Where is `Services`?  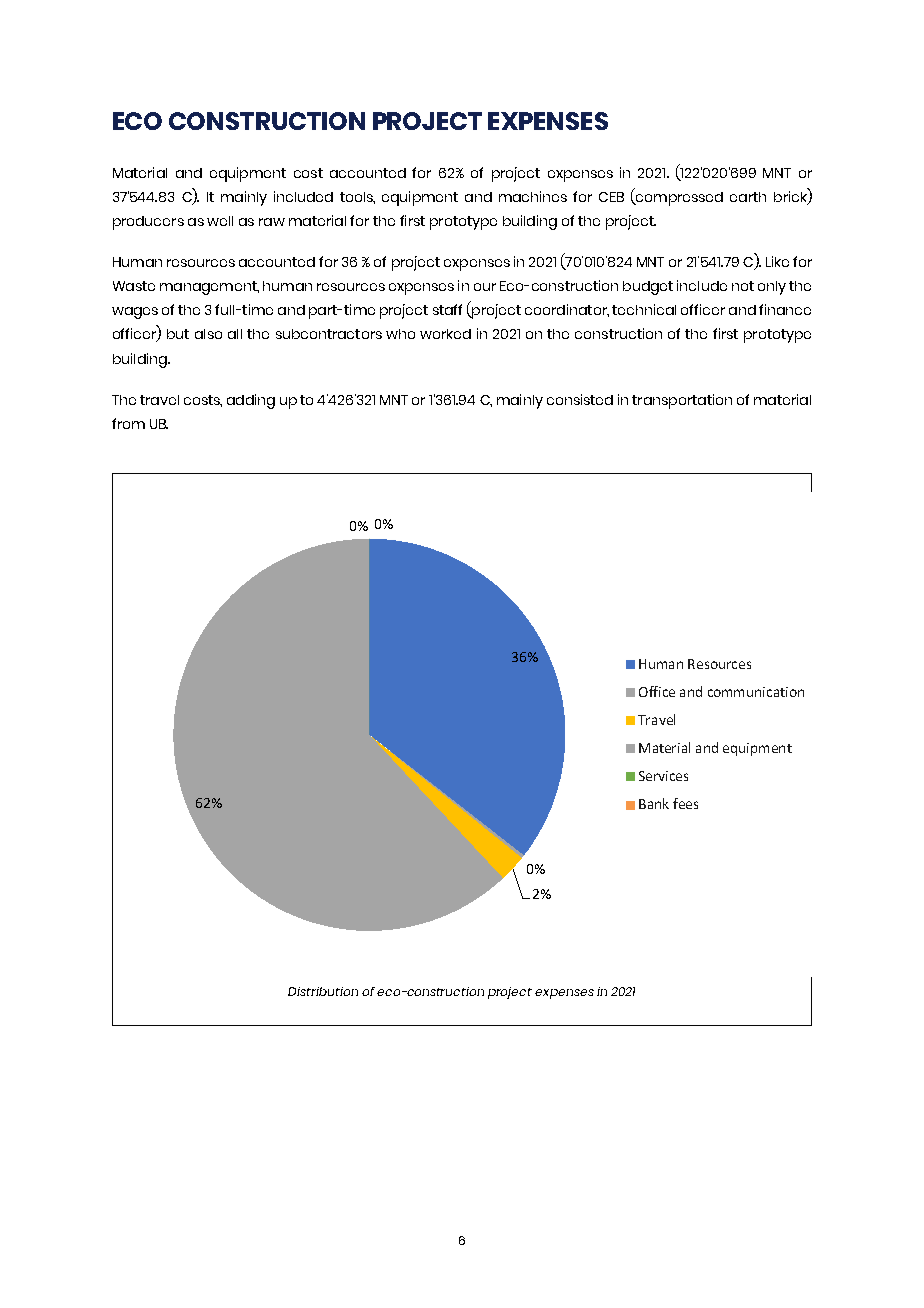 Services is located at coordinates (663, 776).
